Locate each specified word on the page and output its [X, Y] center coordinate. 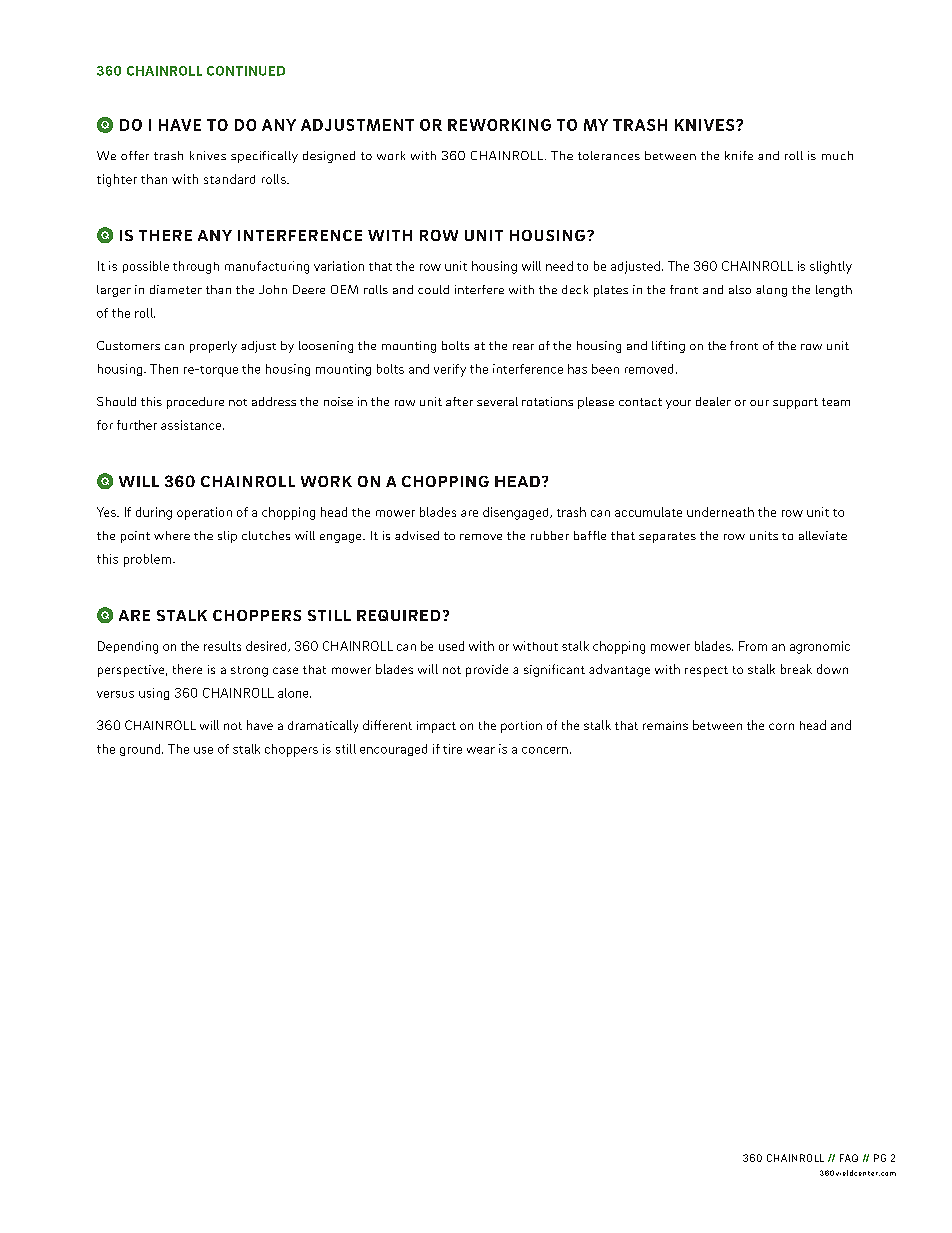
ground [141, 750]
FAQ [849, 1158]
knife [739, 155]
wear [481, 750]
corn [781, 726]
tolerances [609, 155]
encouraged [393, 750]
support [795, 403]
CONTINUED [246, 71]
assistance [191, 425]
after [459, 401]
